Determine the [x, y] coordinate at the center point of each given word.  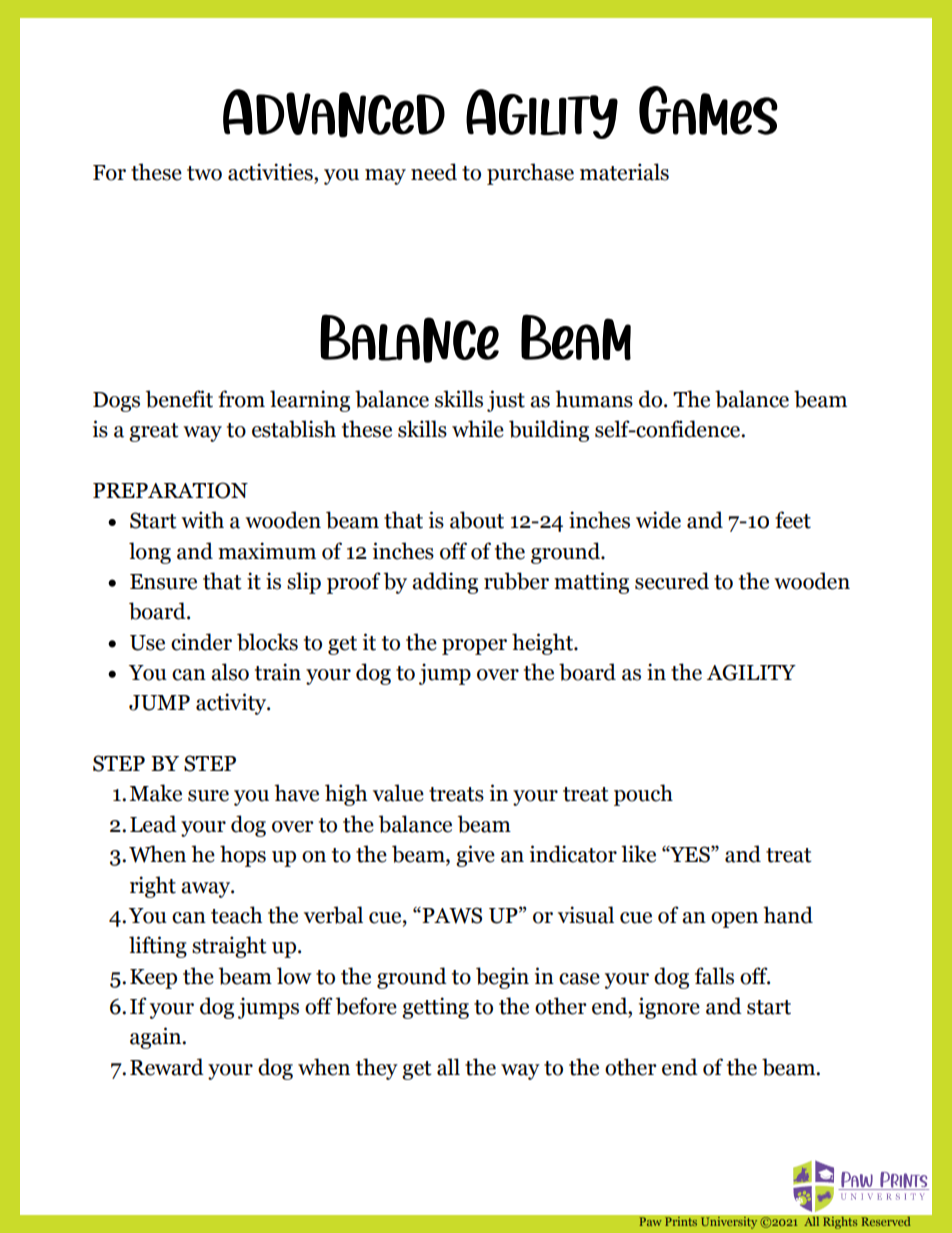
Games [708, 110]
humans [594, 399]
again [157, 1038]
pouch [643, 795]
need [434, 172]
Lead [153, 824]
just [506, 401]
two [204, 173]
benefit [179, 399]
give [475, 856]
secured [672, 581]
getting [435, 1008]
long [150, 553]
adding [445, 583]
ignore [669, 1008]
